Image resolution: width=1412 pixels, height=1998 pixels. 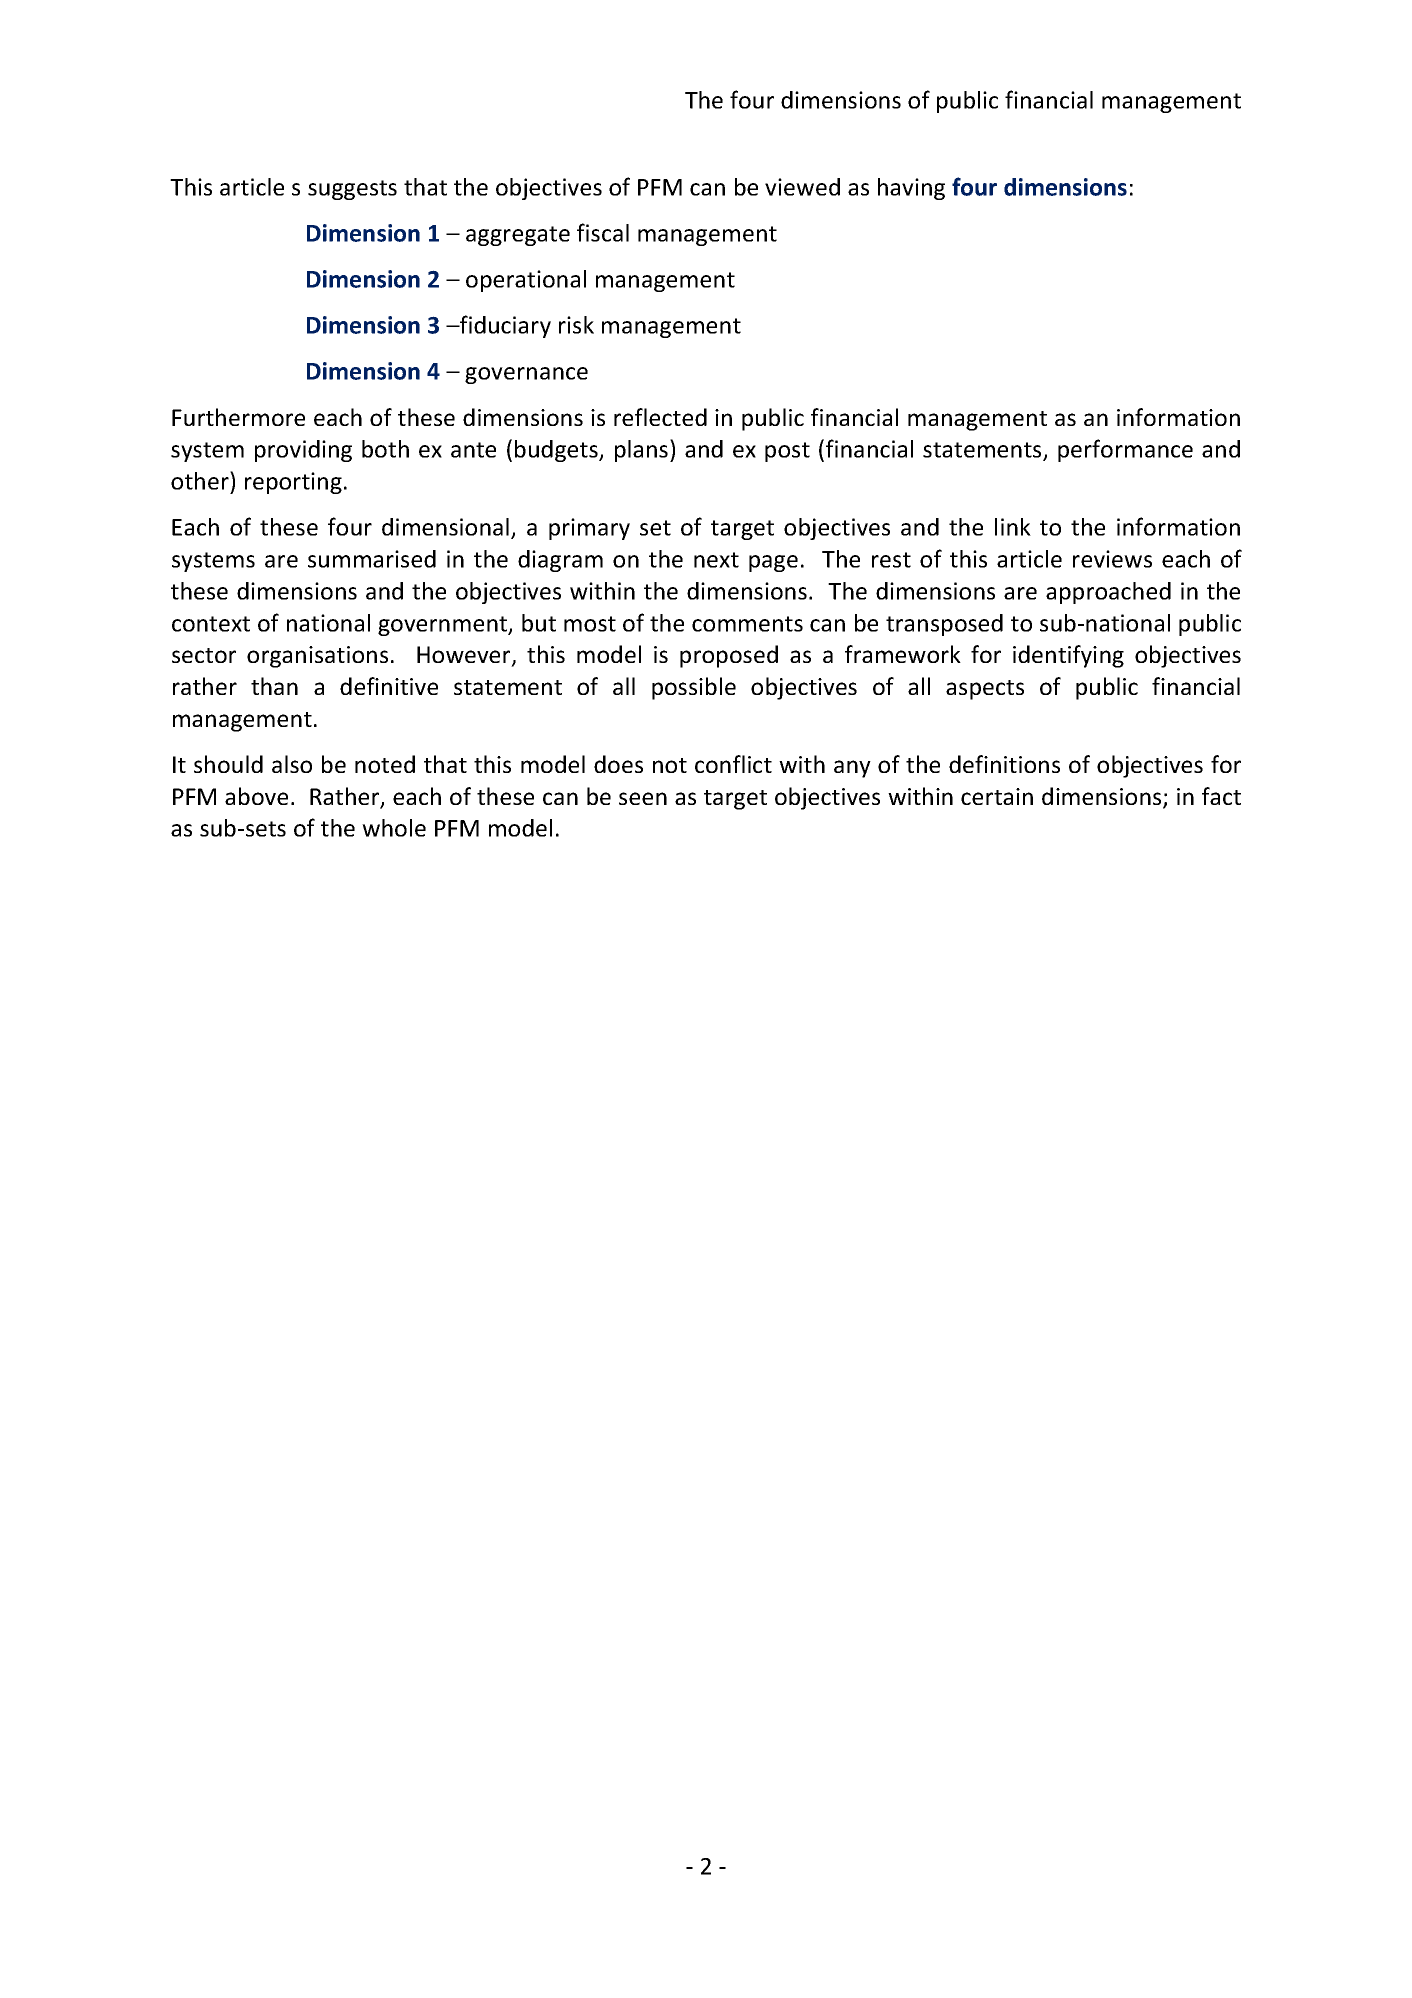 I want to click on reporting, so click(x=293, y=483).
